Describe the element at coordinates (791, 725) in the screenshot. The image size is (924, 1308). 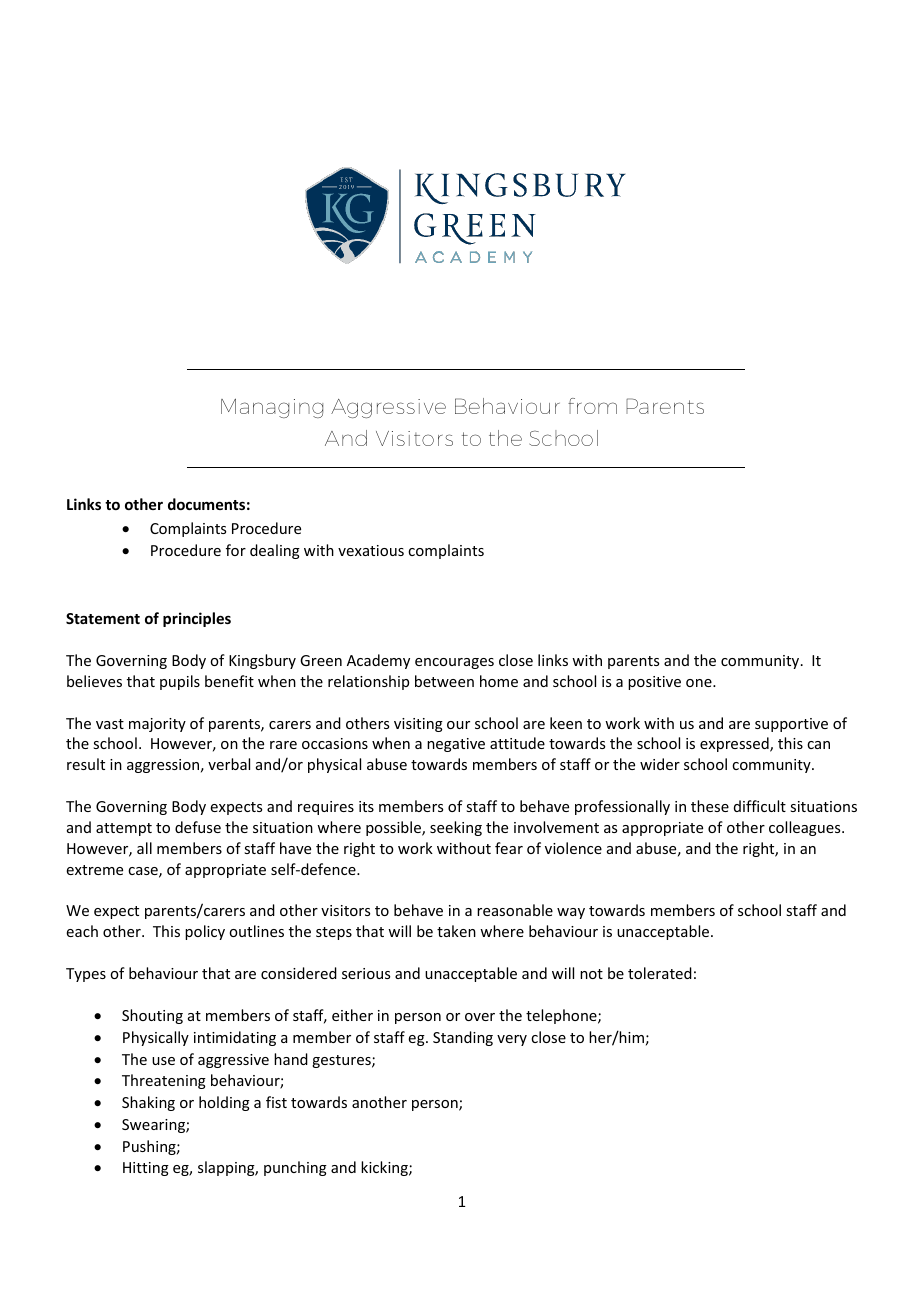
I see `supportive` at that location.
